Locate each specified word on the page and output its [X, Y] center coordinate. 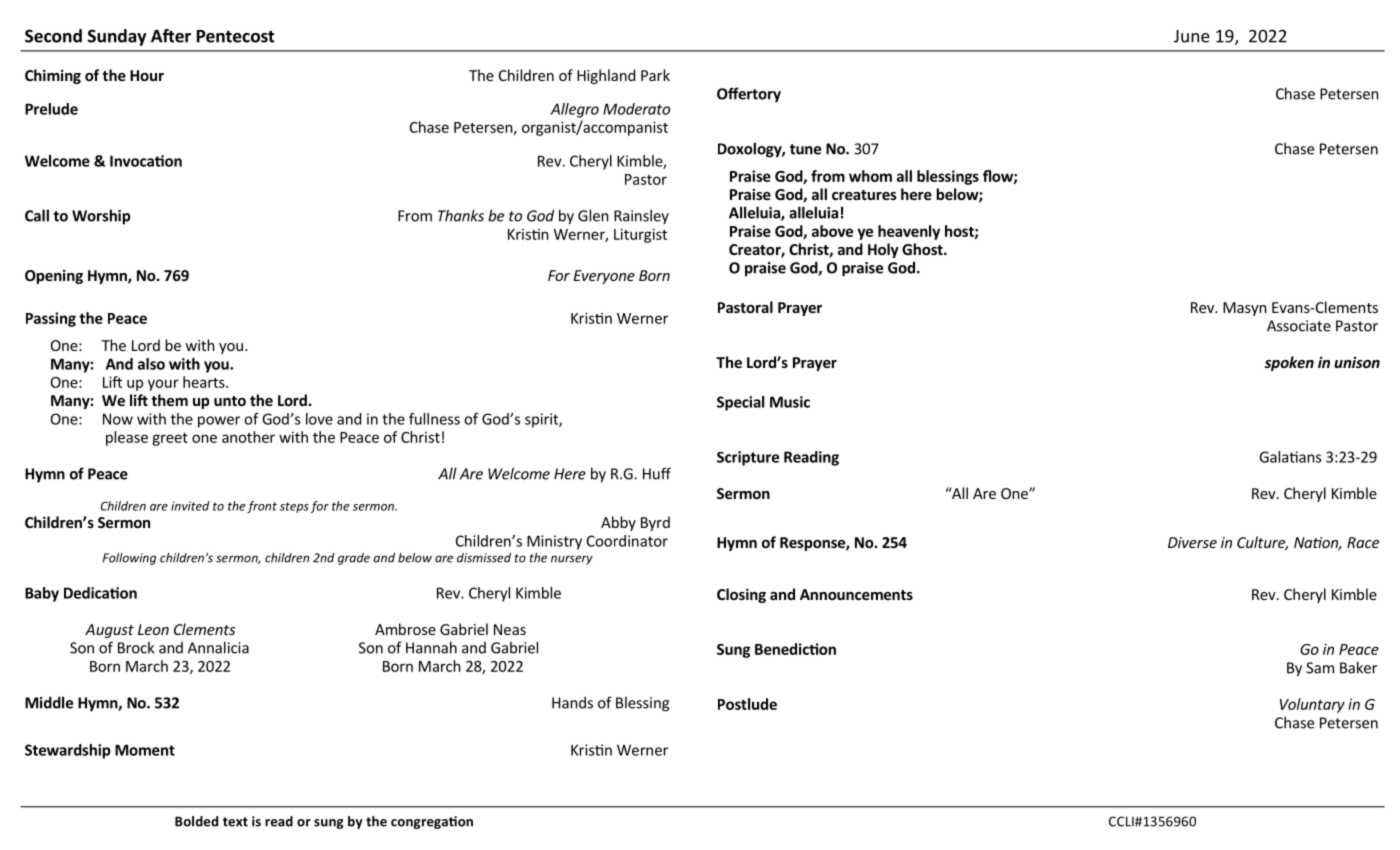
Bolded [196, 821]
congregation [432, 822]
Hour [147, 75]
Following [129, 559]
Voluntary [1312, 705]
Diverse [1192, 542]
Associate [1299, 326]
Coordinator [627, 541]
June [1191, 36]
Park [655, 75]
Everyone [604, 277]
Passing [51, 319]
